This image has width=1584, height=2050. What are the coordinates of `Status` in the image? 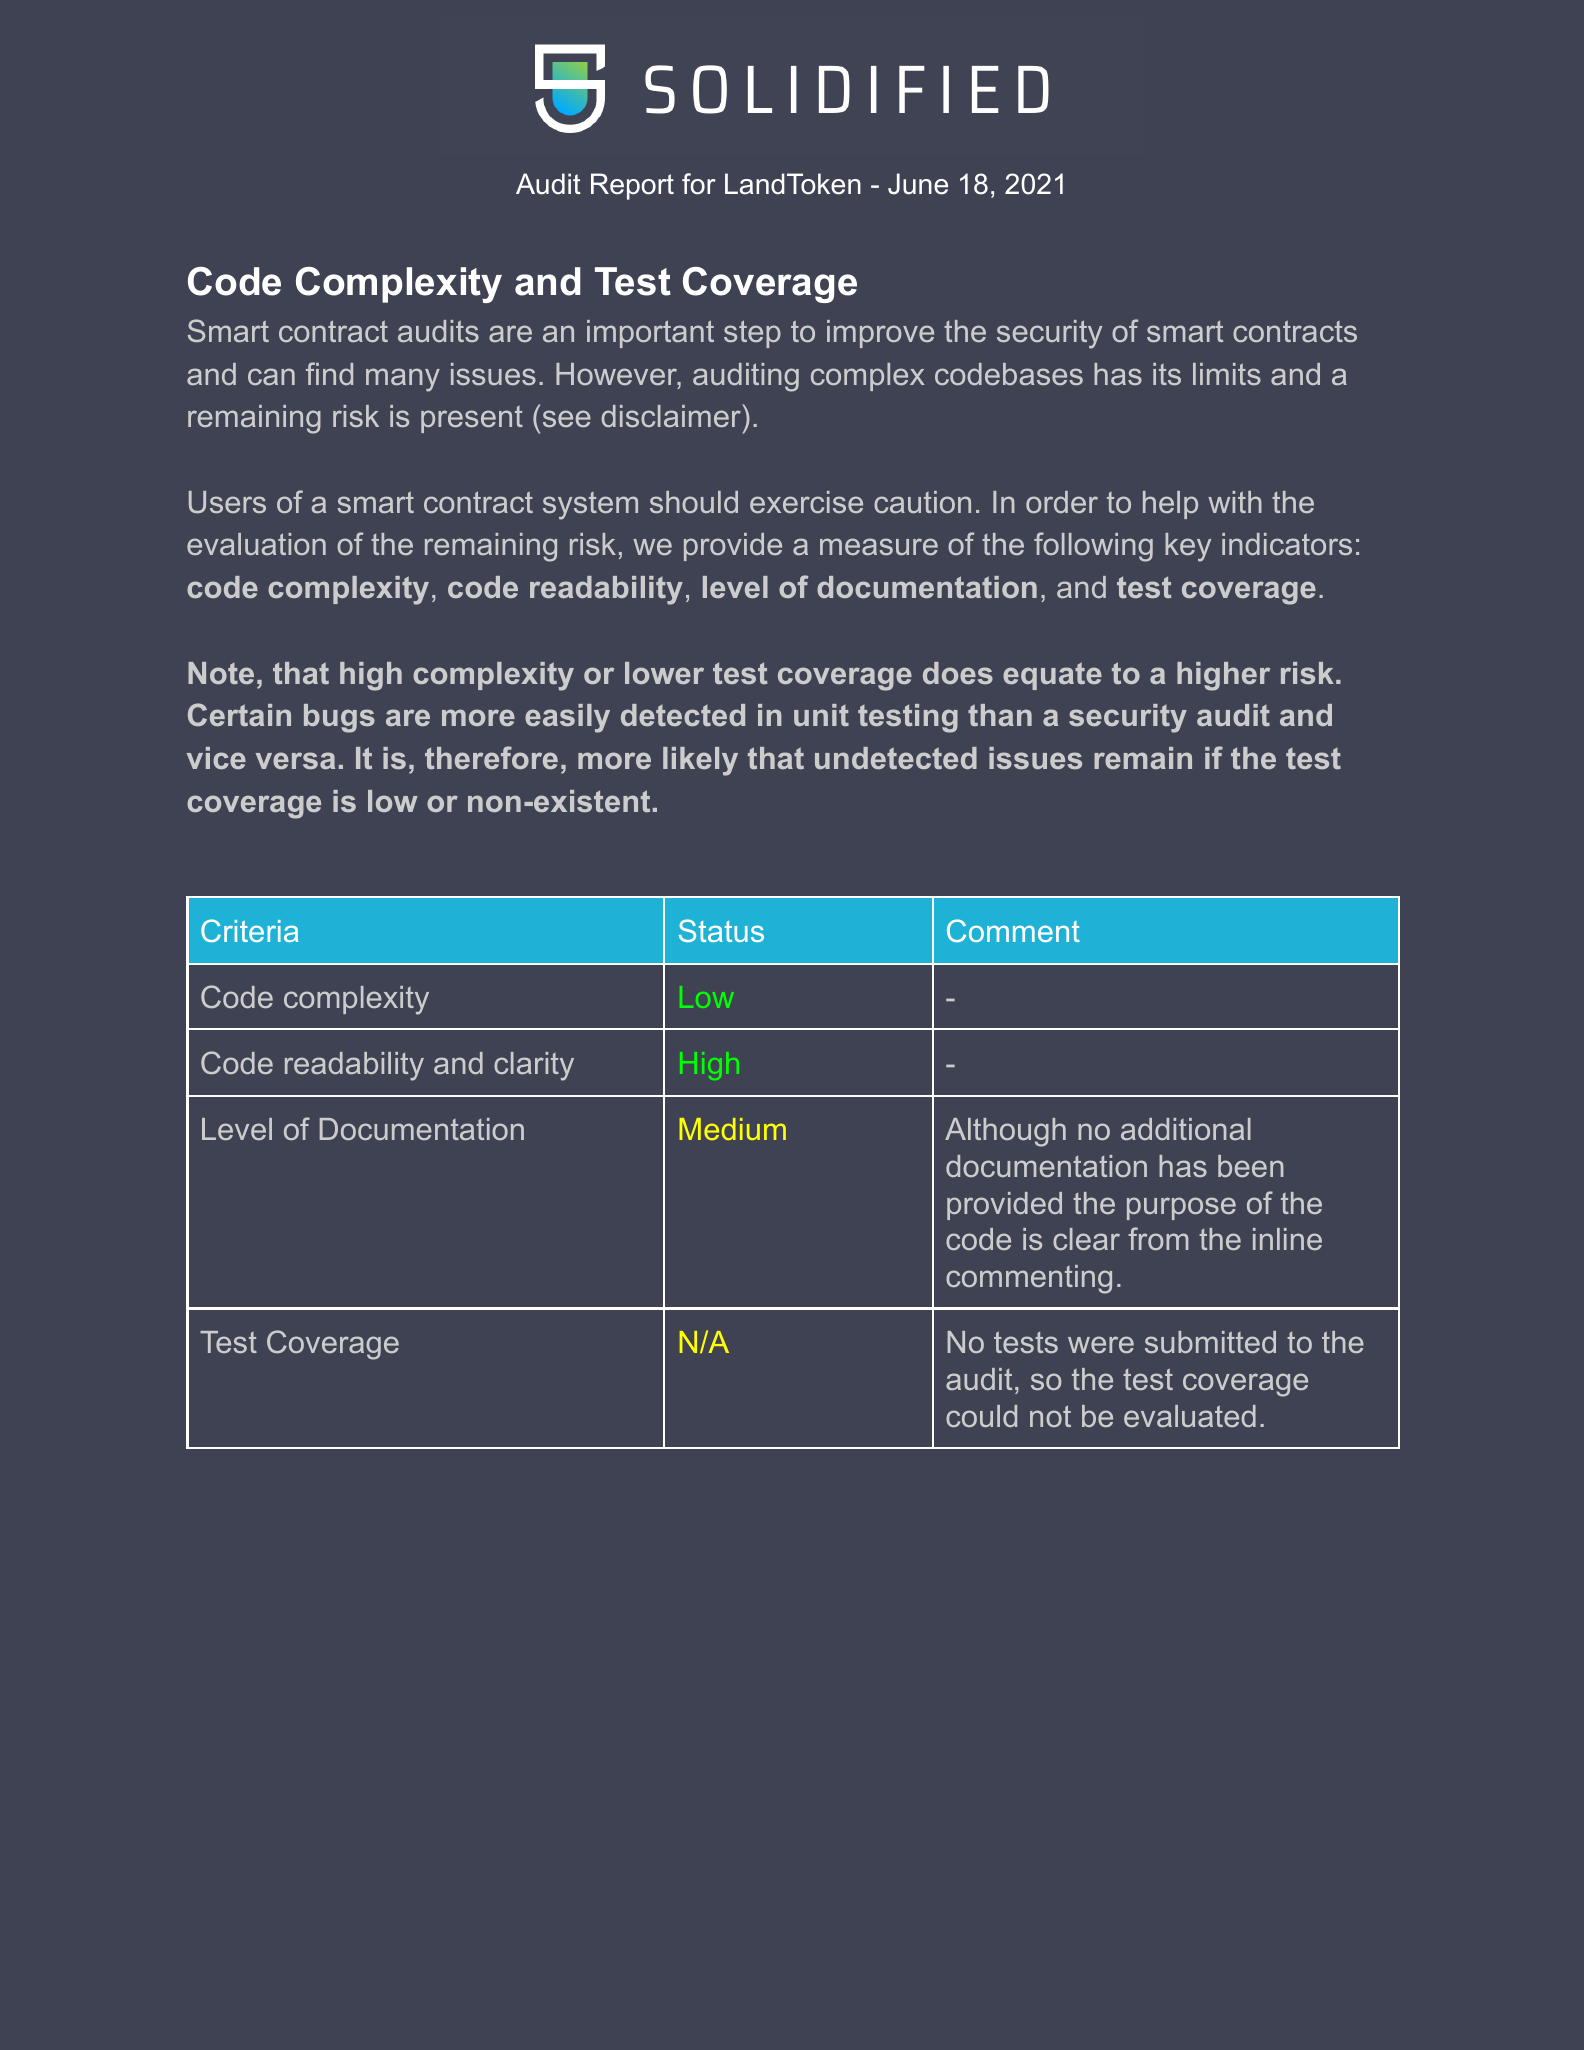 It's located at (721, 930).
